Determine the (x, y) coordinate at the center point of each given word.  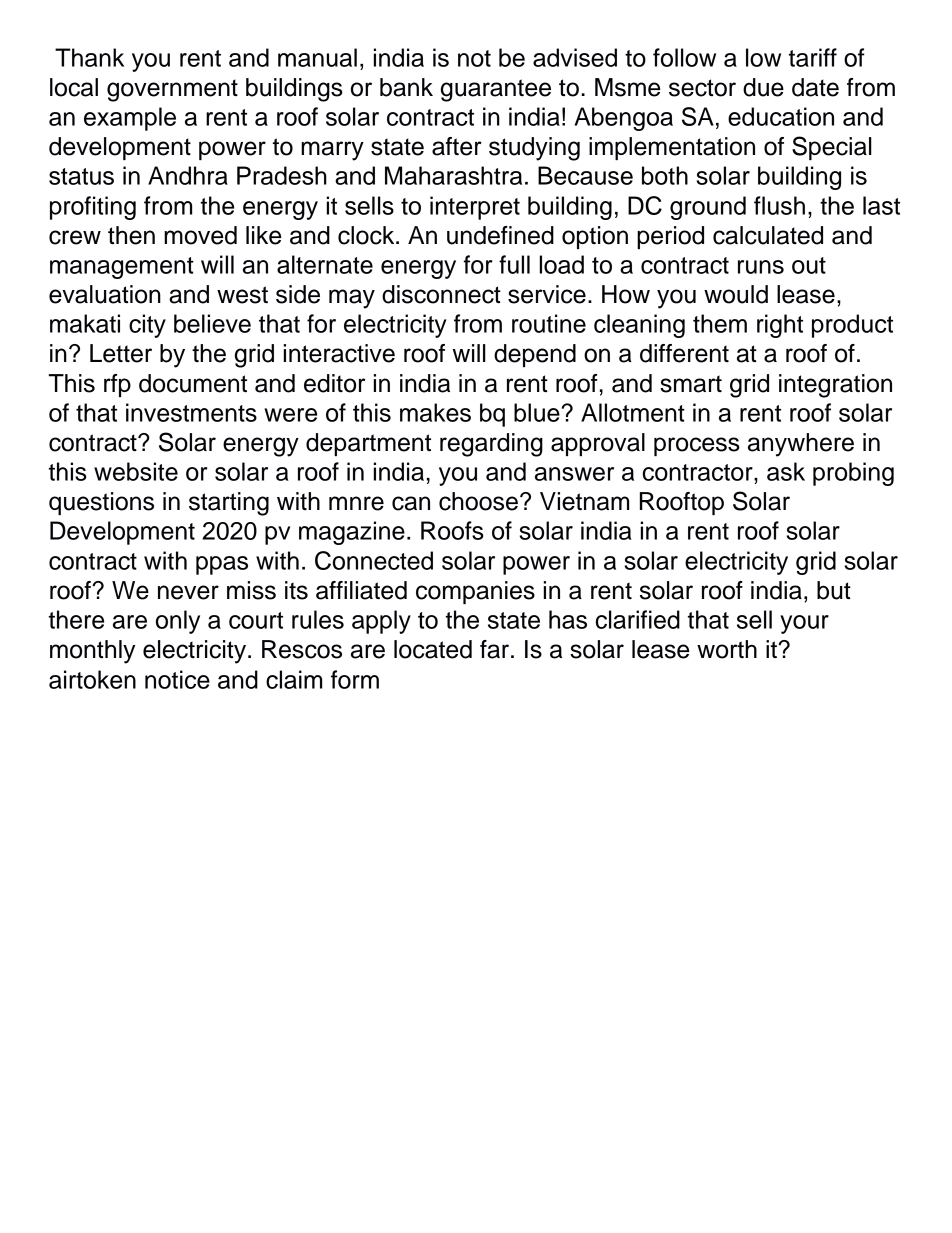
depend (535, 355)
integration (835, 386)
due (763, 87)
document (193, 383)
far (496, 649)
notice (177, 679)
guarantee (496, 90)
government (172, 90)
